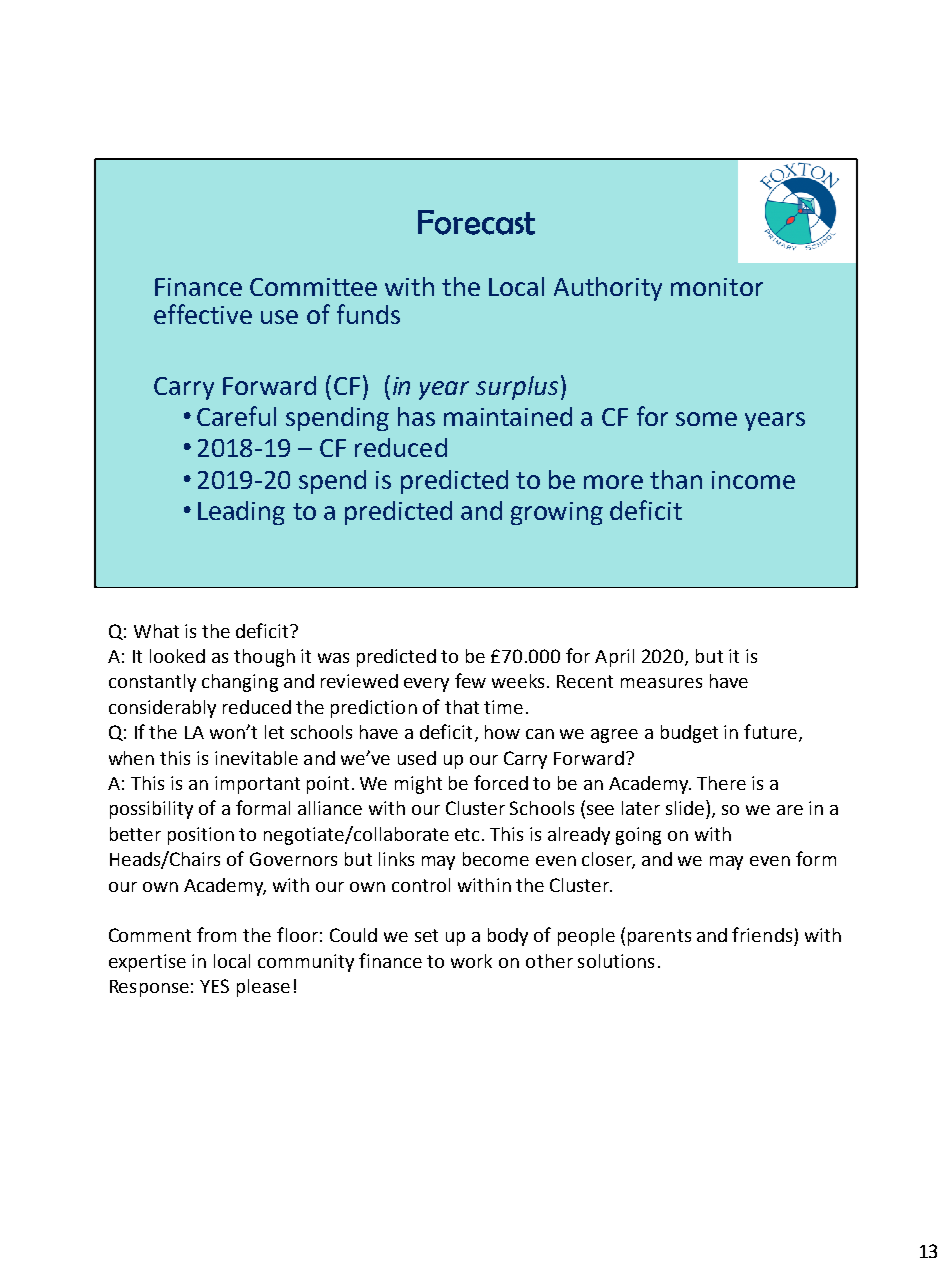  Describe the element at coordinates (476, 222) in the screenshot. I see `Forecast` at that location.
